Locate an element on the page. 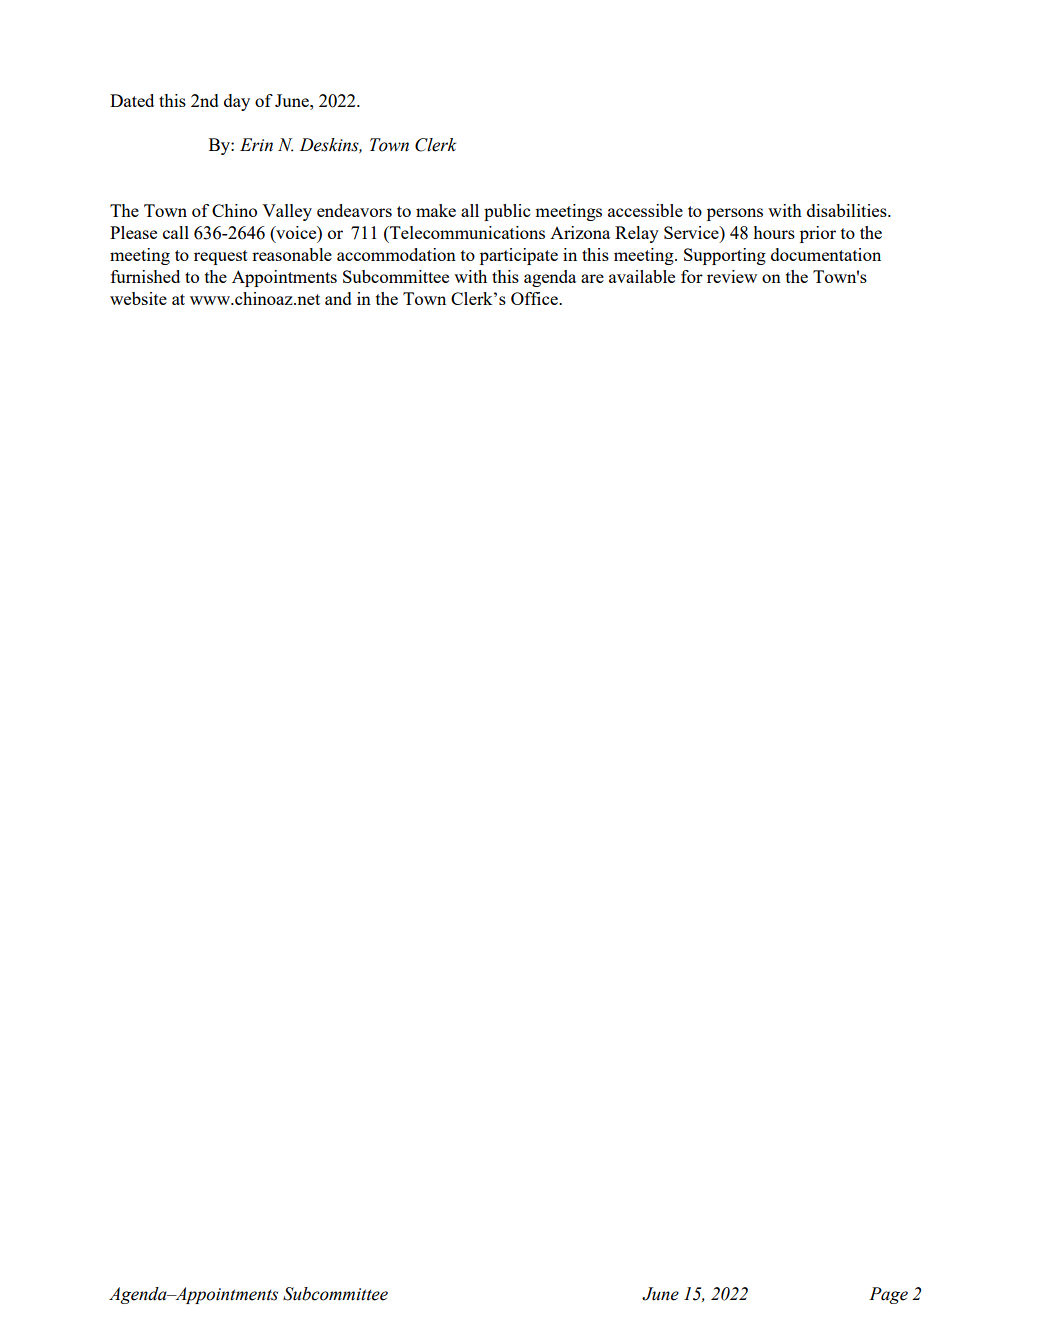 This document has height=1343, width=1037. Office is located at coordinates (535, 298).
